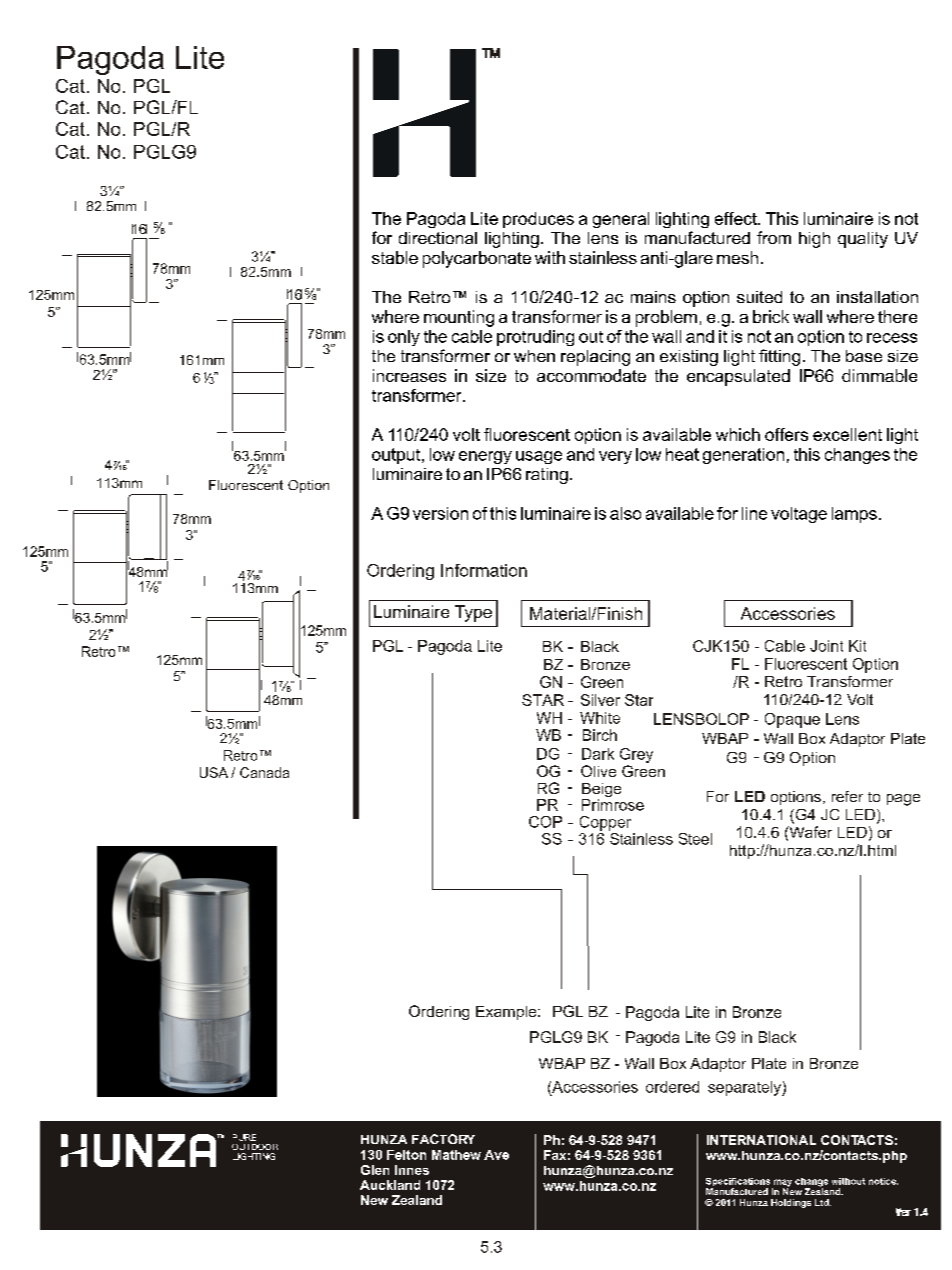 The image size is (952, 1270). Describe the element at coordinates (847, 796) in the image. I see `refer` at that location.
